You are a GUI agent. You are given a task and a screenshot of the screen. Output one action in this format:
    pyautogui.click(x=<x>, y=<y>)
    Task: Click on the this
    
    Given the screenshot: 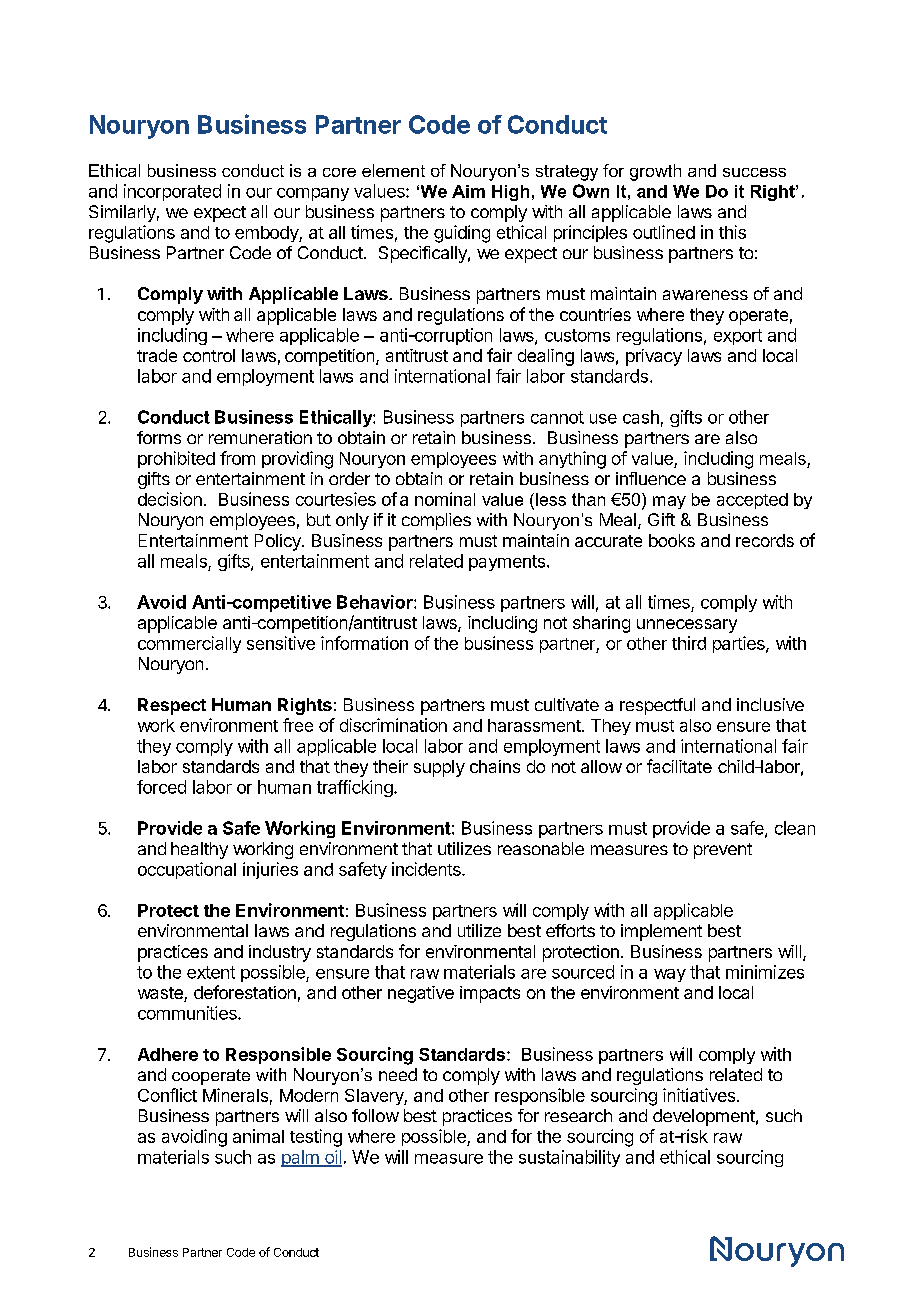 What is the action you would take?
    pyautogui.click(x=732, y=232)
